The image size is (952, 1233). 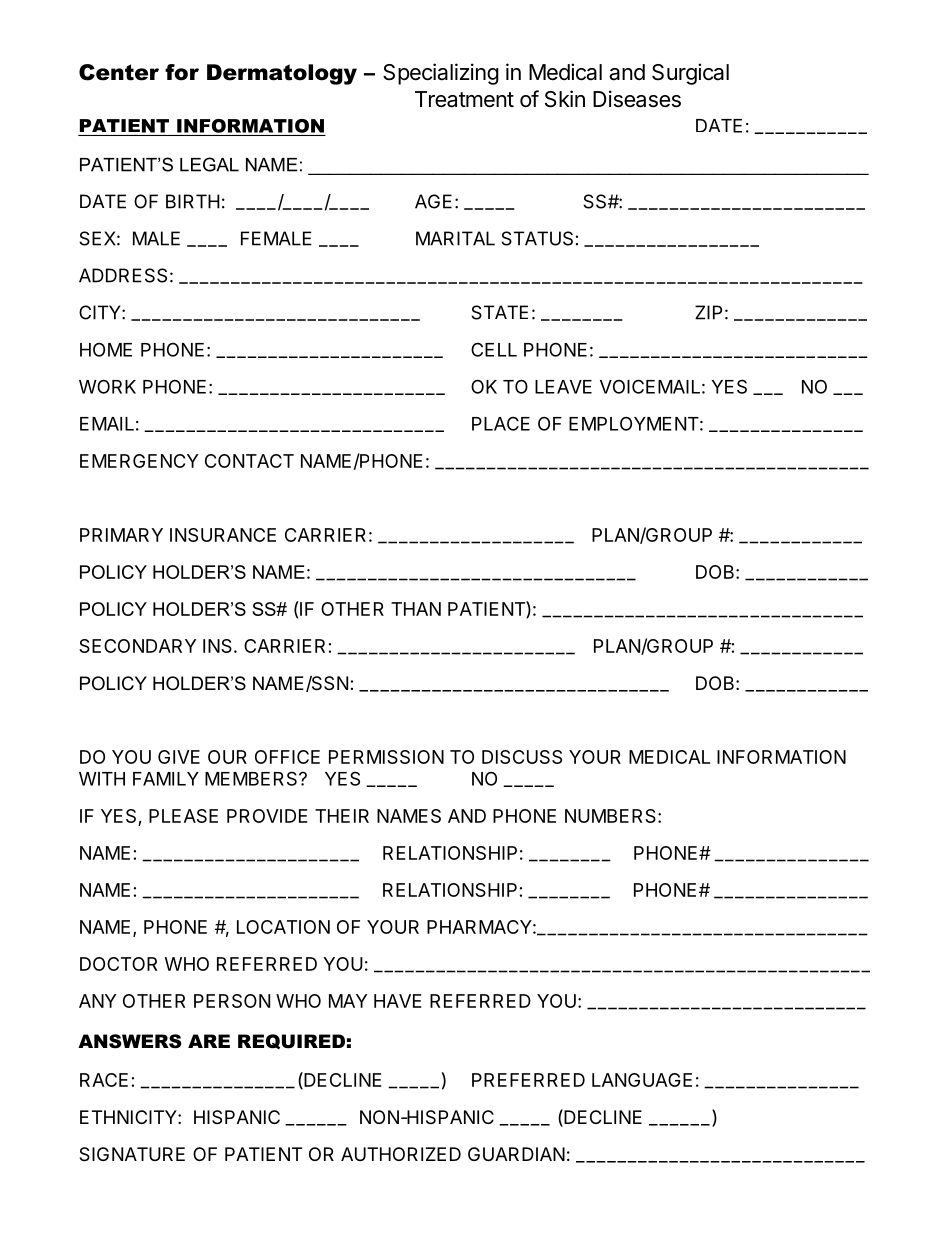 I want to click on Specializing, so click(x=441, y=74).
